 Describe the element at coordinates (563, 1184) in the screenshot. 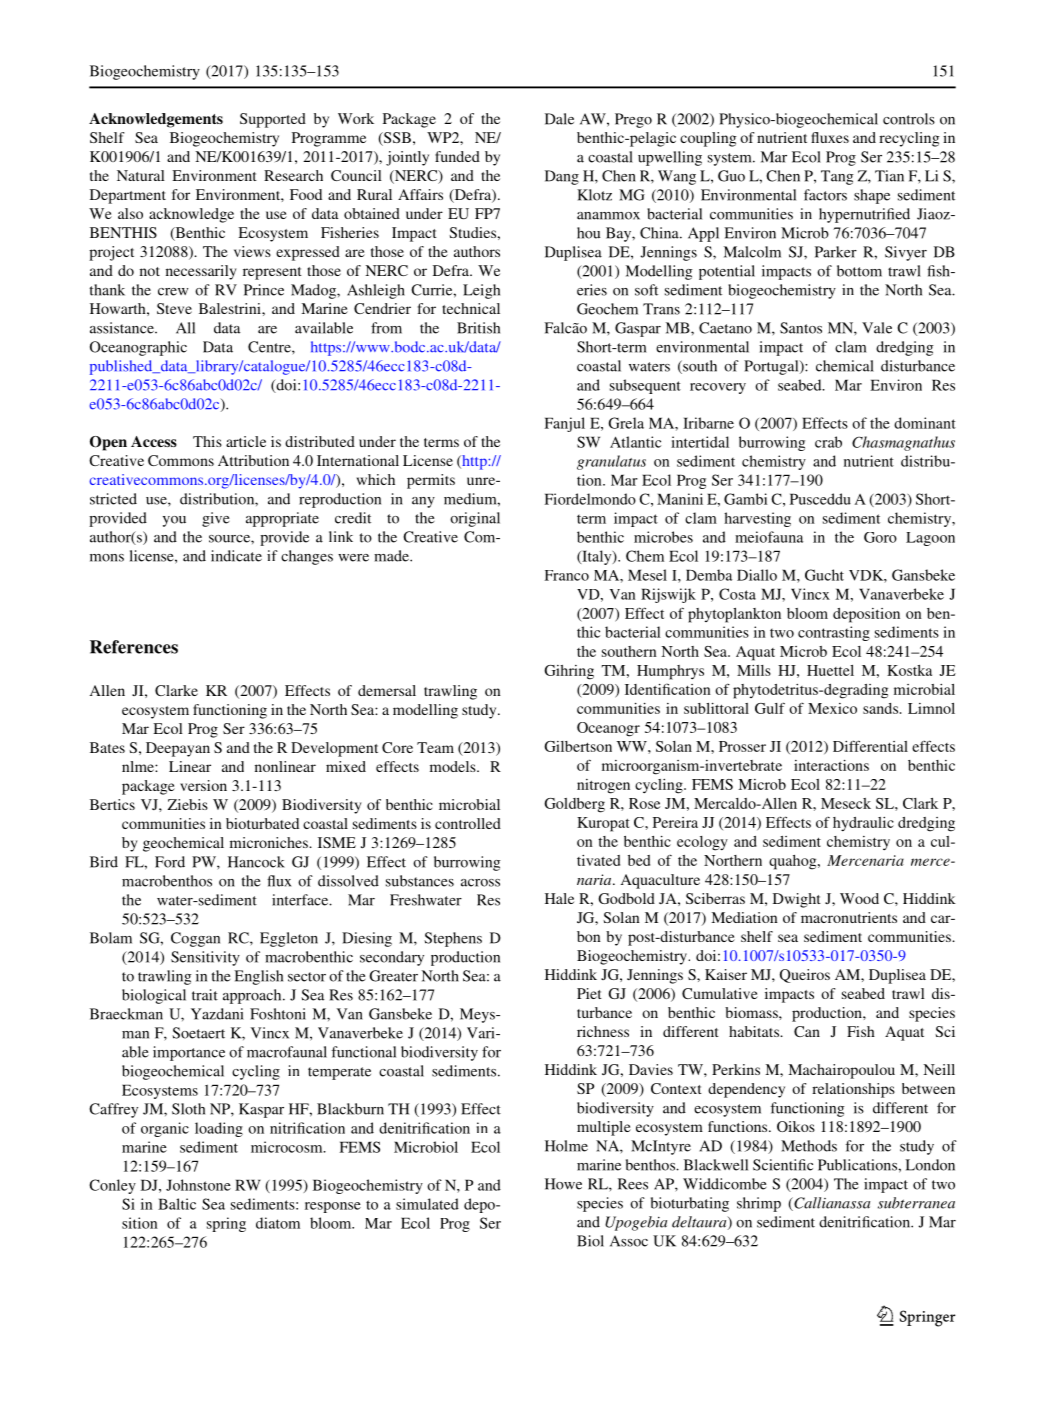

I see `Howe` at that location.
